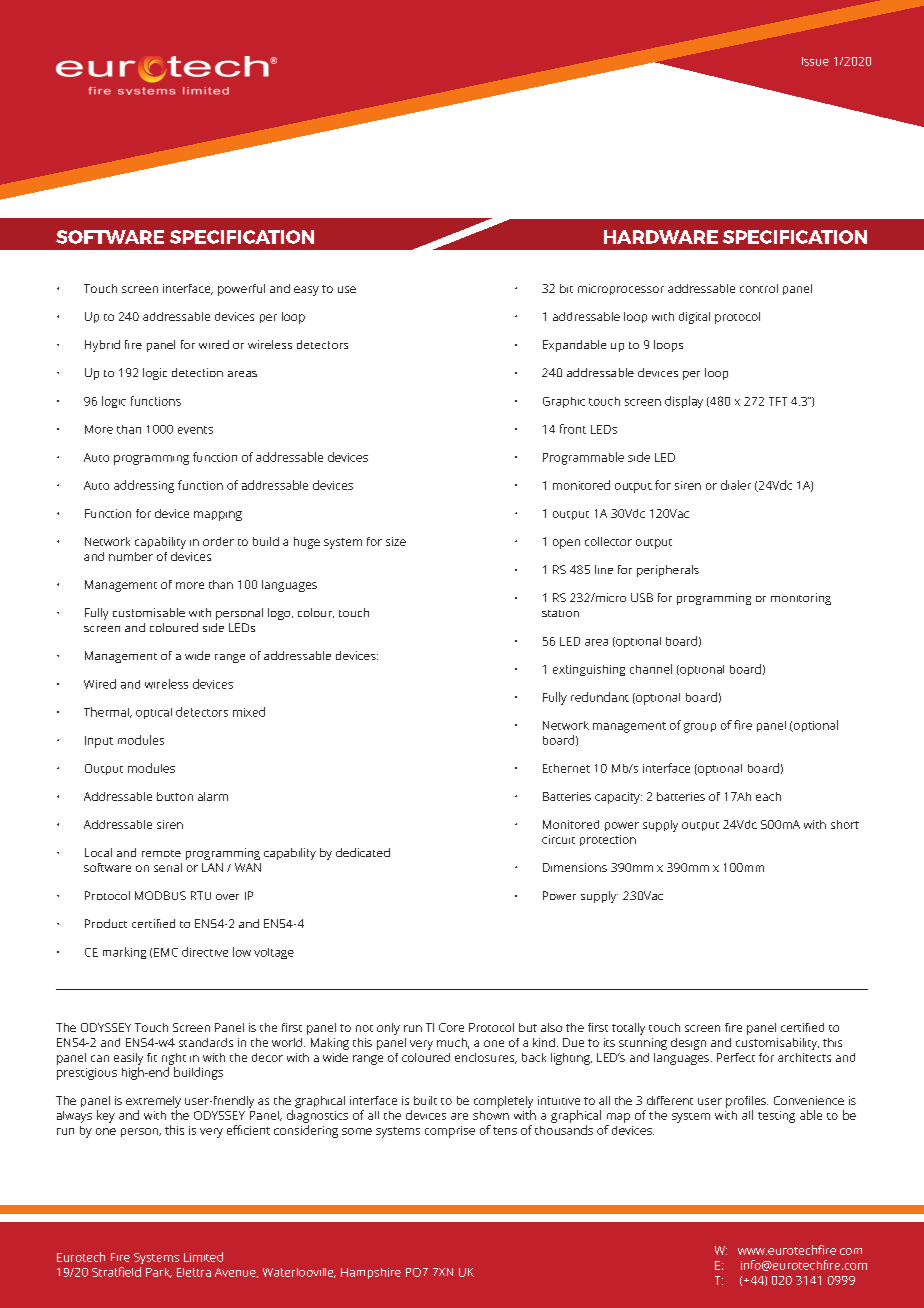  Describe the element at coordinates (363, 852) in the screenshot. I see `dedicated` at that location.
